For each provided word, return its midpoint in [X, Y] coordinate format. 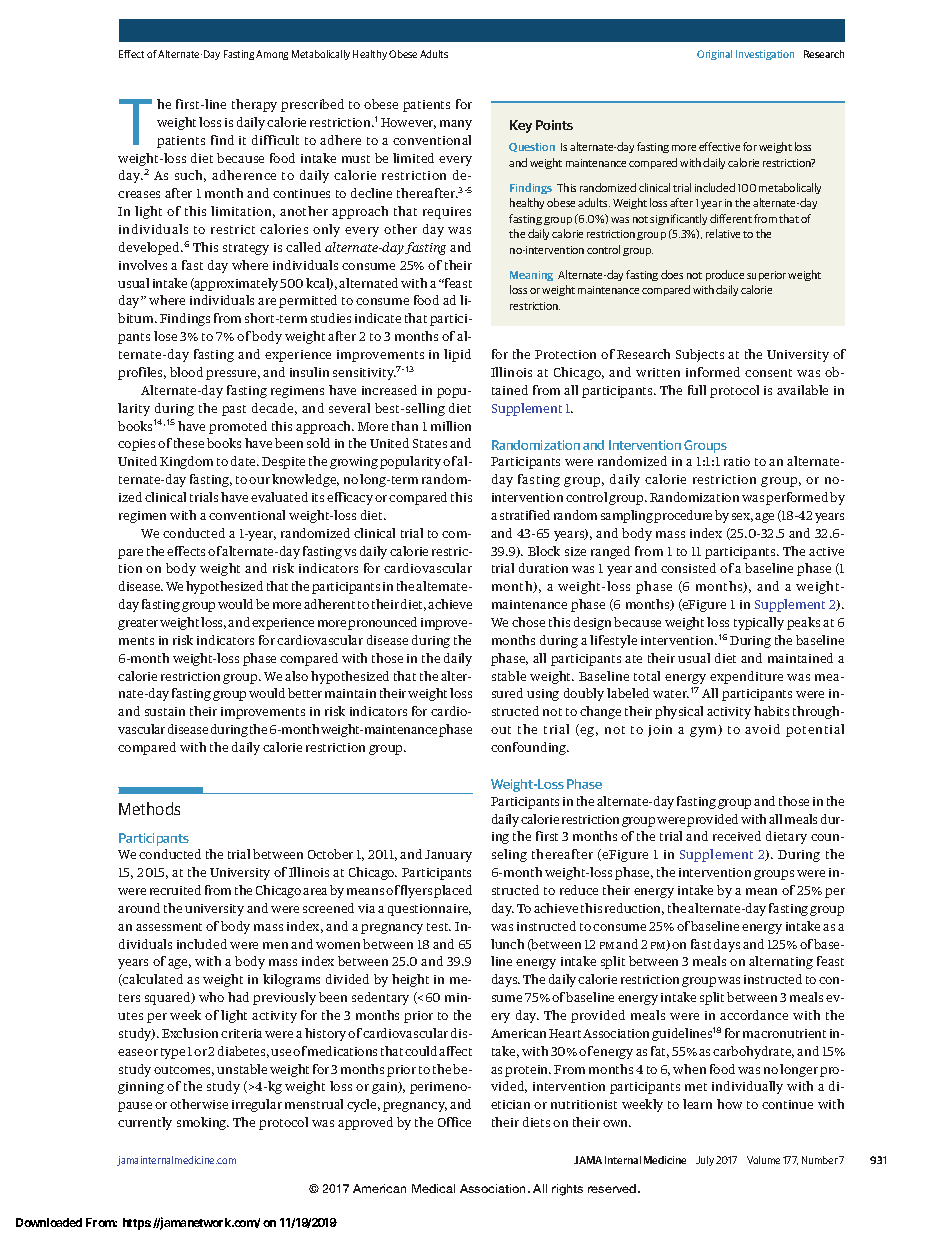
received [737, 836]
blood [186, 372]
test [439, 927]
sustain [165, 711]
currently [145, 1123]
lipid [457, 355]
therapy [254, 105]
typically [759, 623]
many [456, 125]
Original [714, 55]
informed [713, 372]
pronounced [382, 623]
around [139, 908]
